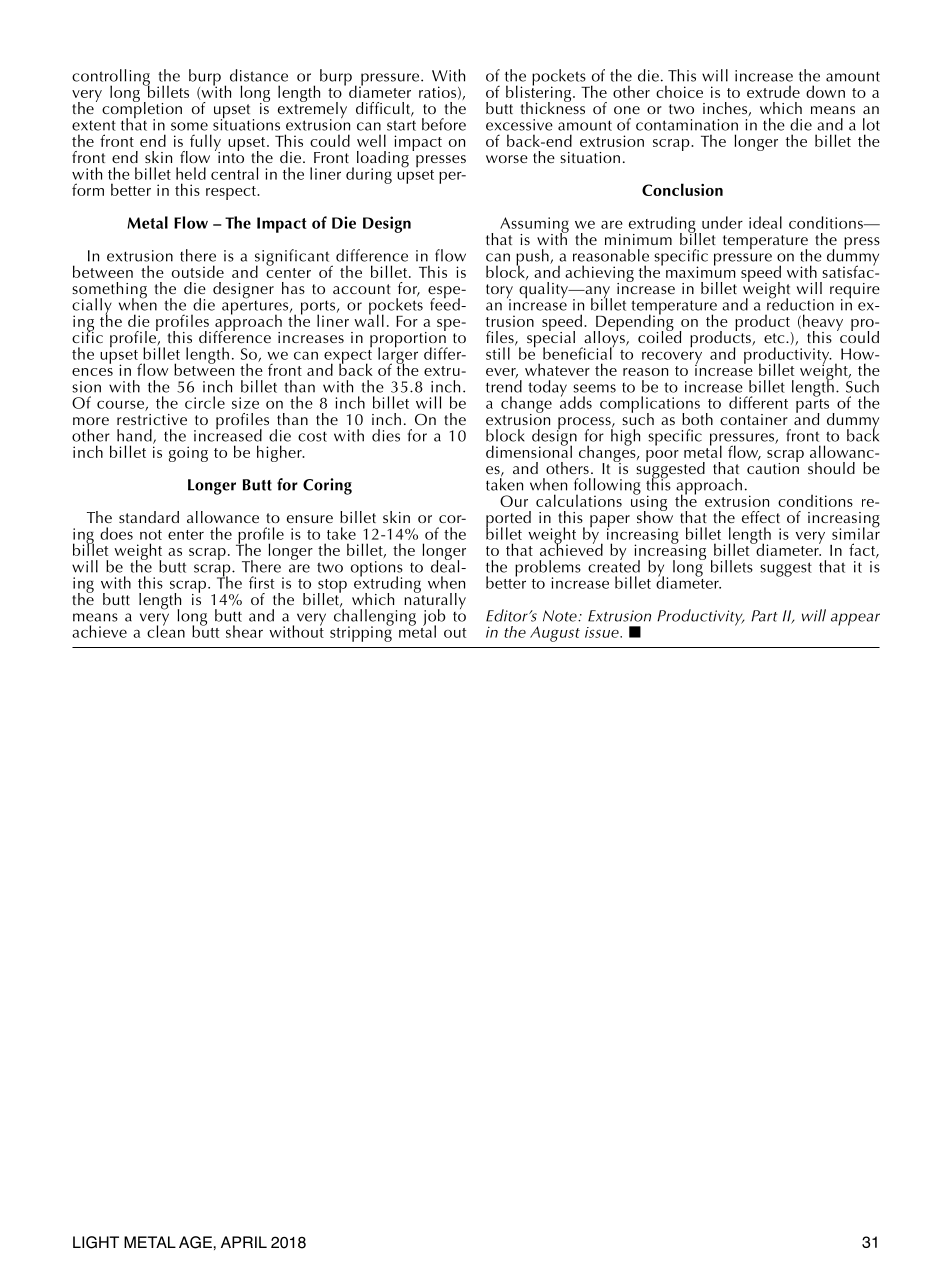  What do you see at coordinates (825, 91) in the image?
I see `down` at bounding box center [825, 91].
